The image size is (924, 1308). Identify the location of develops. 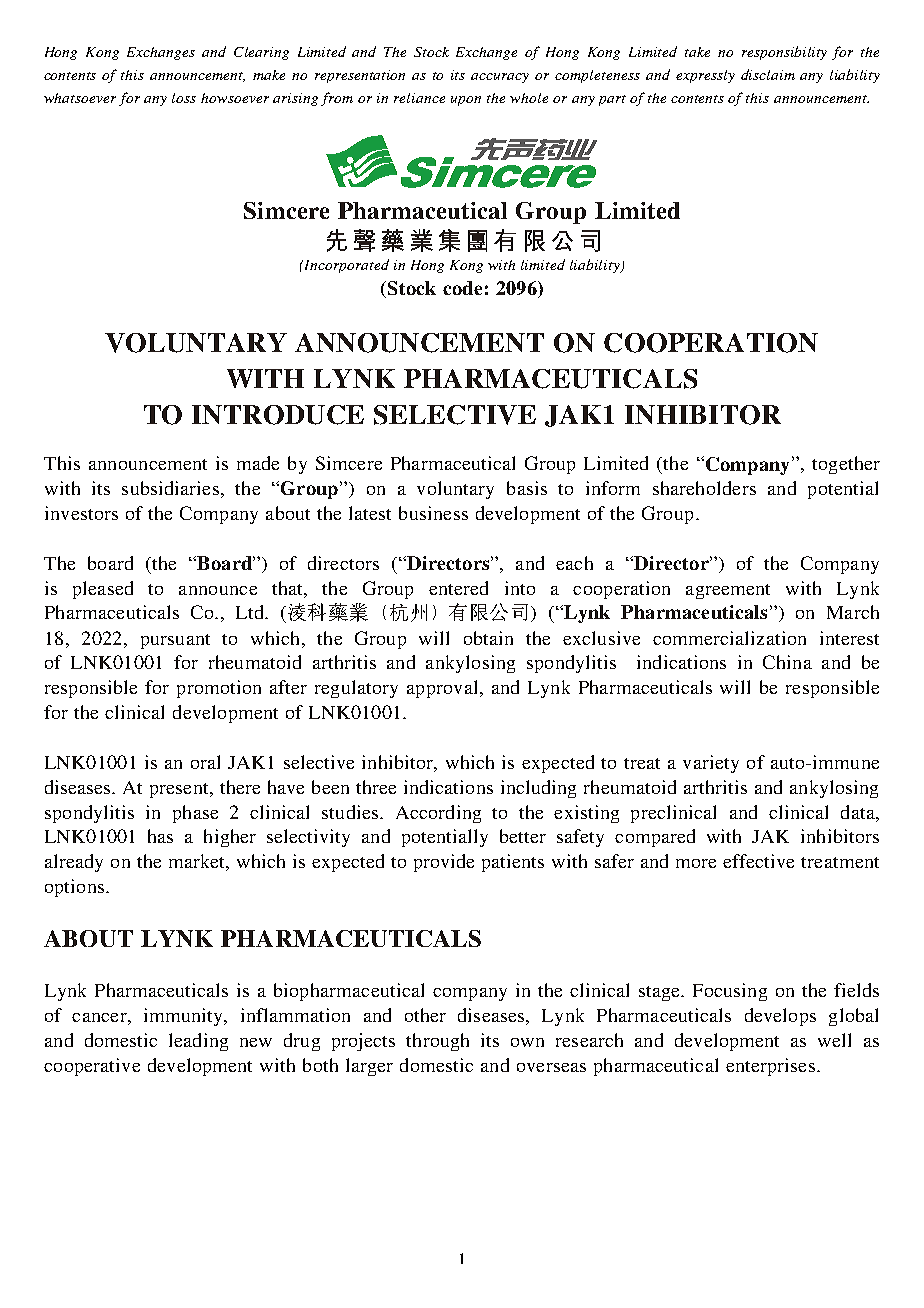
(780, 1017).
